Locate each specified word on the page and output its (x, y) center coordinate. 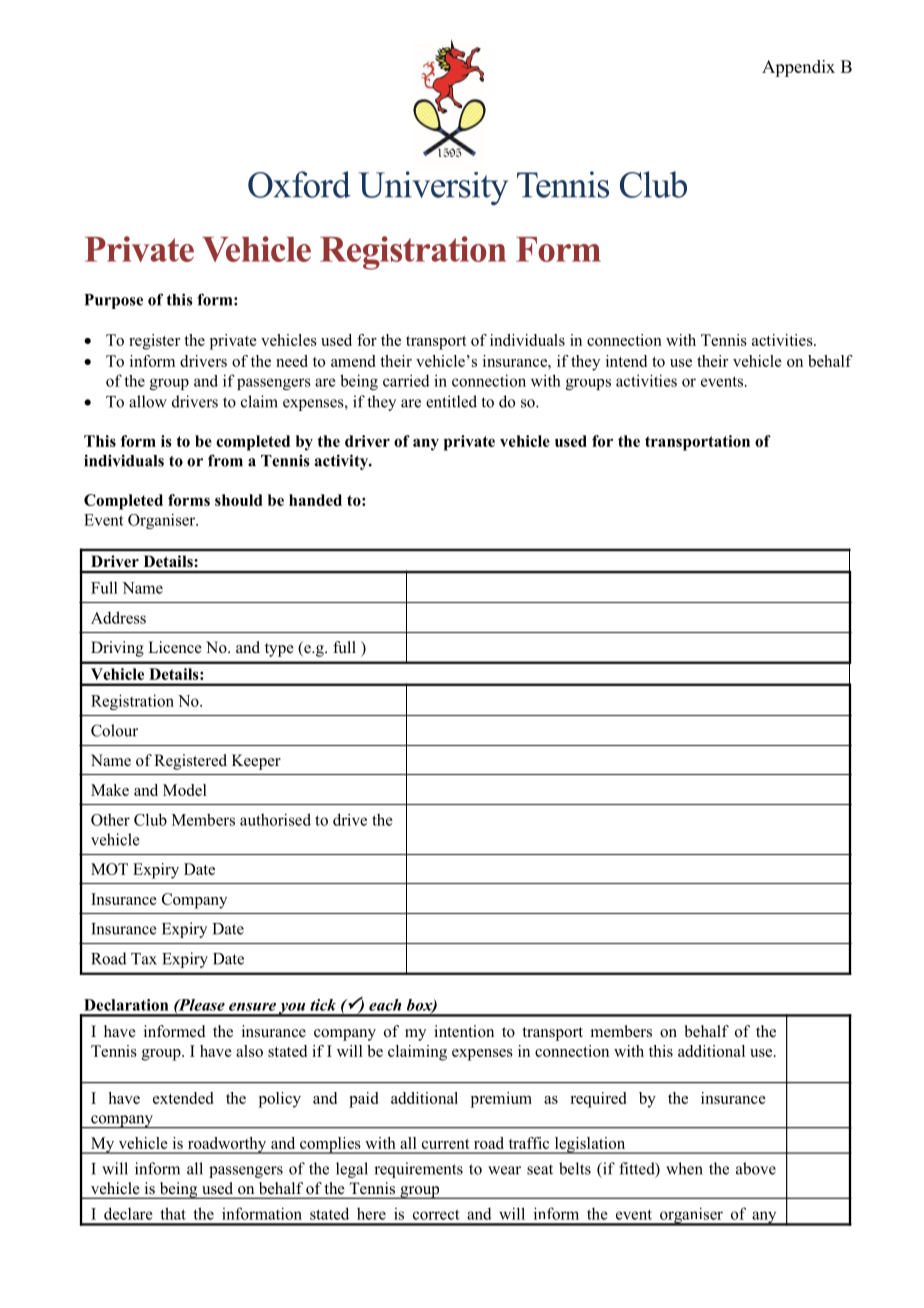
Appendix (798, 68)
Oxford (299, 184)
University (433, 188)
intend (626, 361)
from (225, 460)
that (173, 1213)
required (598, 1100)
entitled (451, 401)
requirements (418, 1170)
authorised (275, 819)
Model (185, 790)
